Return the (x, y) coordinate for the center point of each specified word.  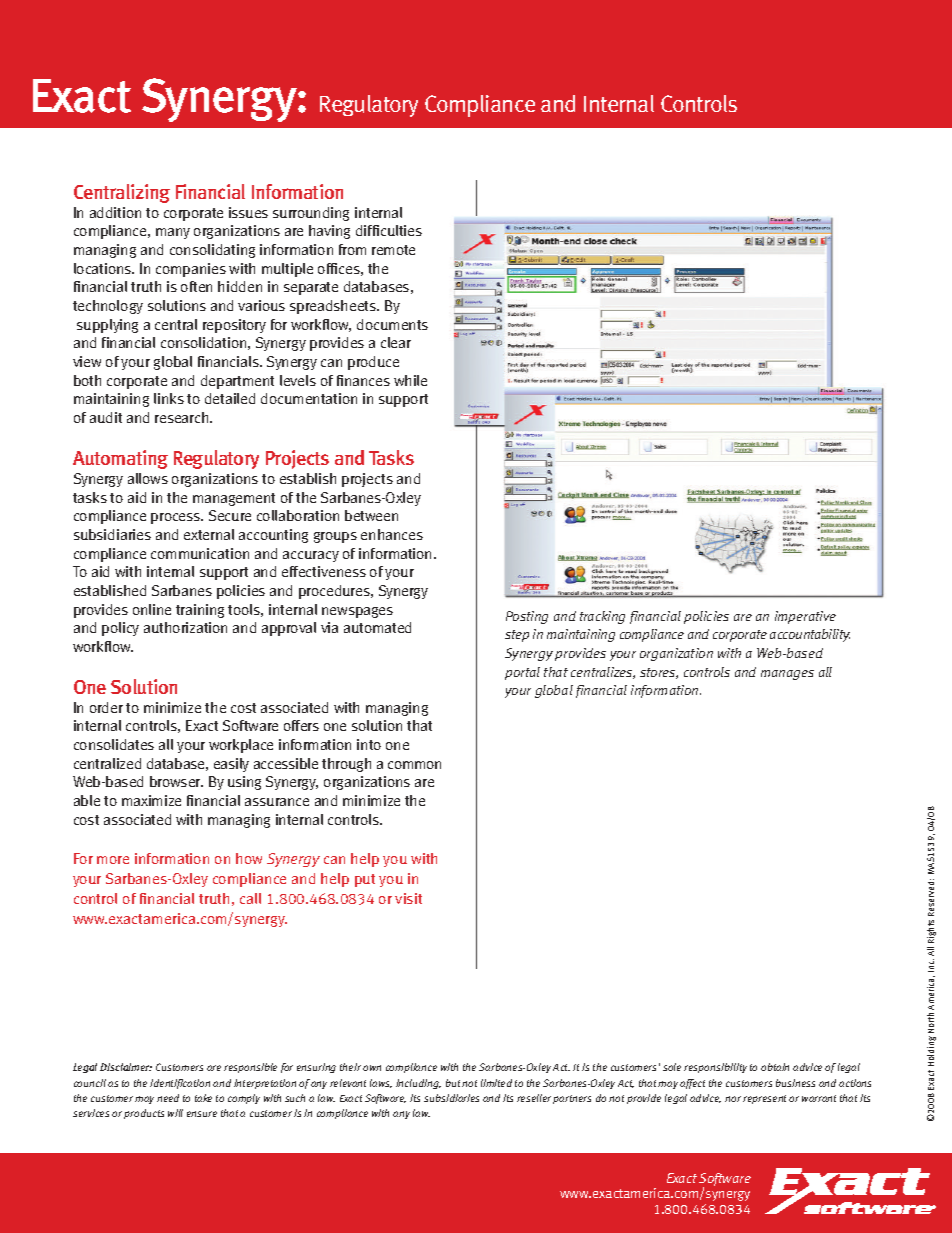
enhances (392, 534)
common (414, 765)
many (173, 233)
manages (787, 675)
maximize (151, 800)
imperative (805, 617)
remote (393, 250)
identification (180, 1084)
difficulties (389, 230)
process (177, 518)
